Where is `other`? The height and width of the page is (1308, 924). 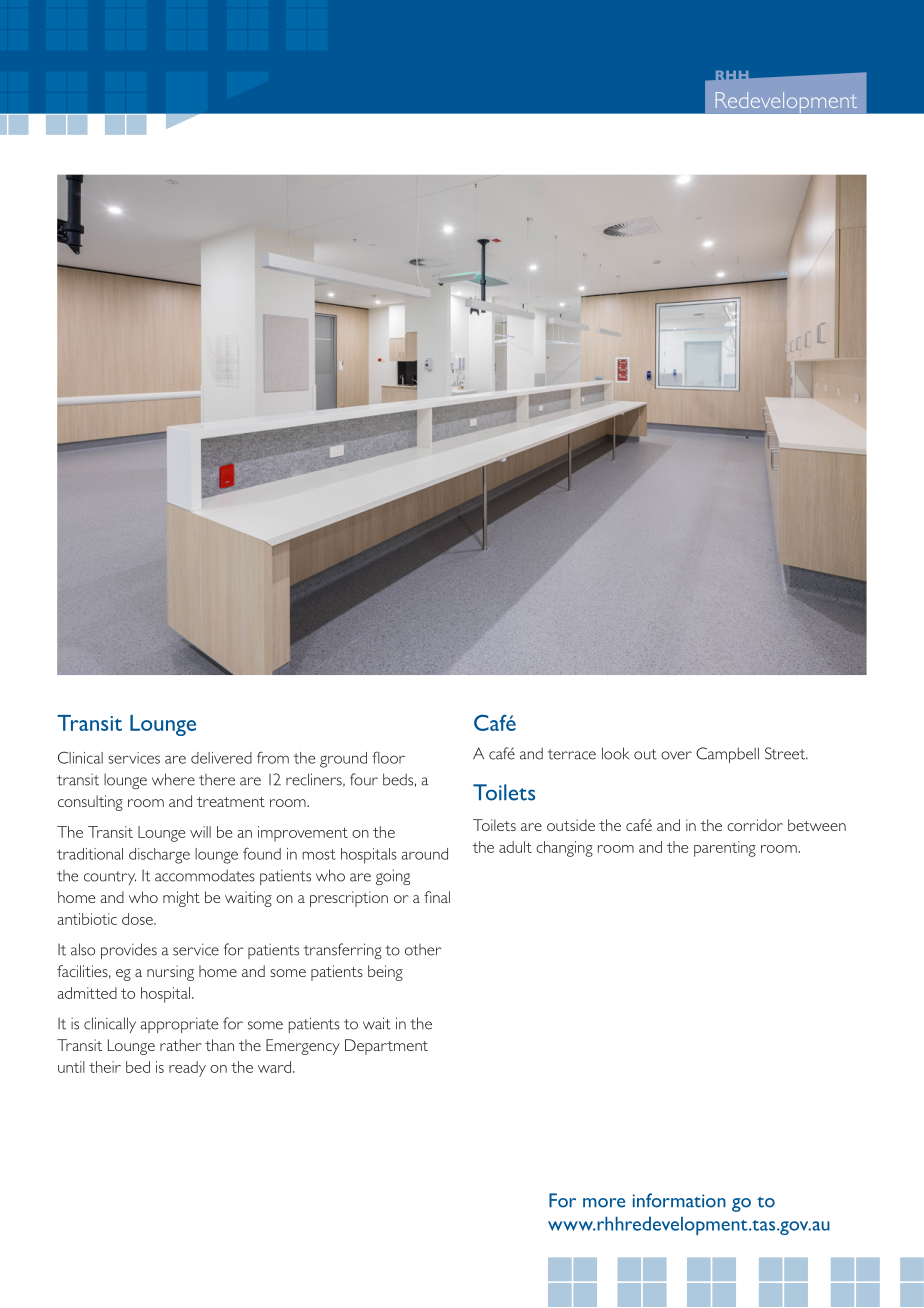 other is located at coordinates (423, 950).
